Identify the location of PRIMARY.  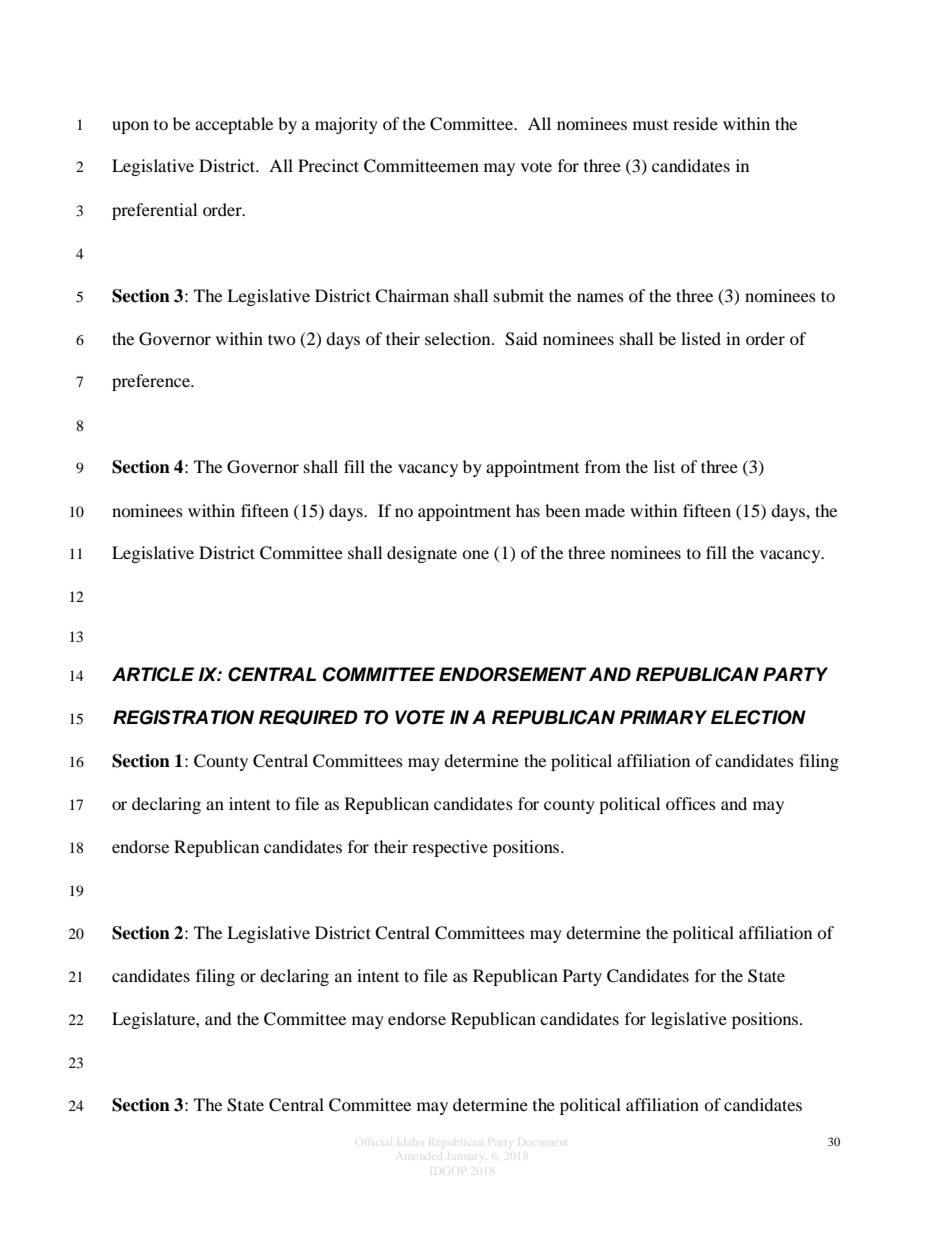
(663, 717).
